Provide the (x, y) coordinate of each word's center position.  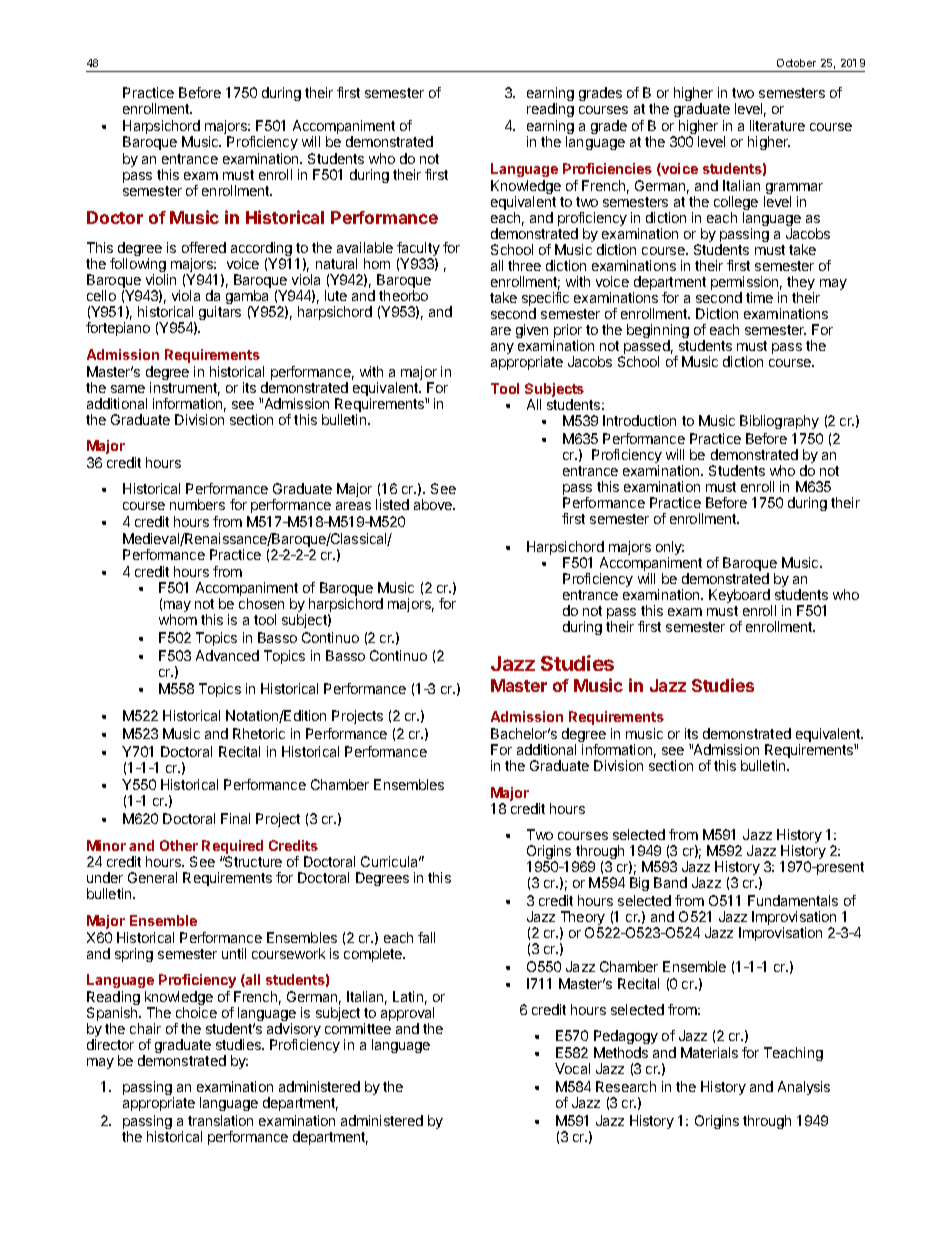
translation (220, 1120)
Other (179, 845)
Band (670, 882)
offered (204, 247)
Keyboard (740, 597)
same (128, 389)
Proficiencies (607, 168)
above (434, 504)
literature (777, 125)
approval (407, 1015)
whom (178, 619)
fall (426, 937)
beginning (658, 332)
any (502, 348)
